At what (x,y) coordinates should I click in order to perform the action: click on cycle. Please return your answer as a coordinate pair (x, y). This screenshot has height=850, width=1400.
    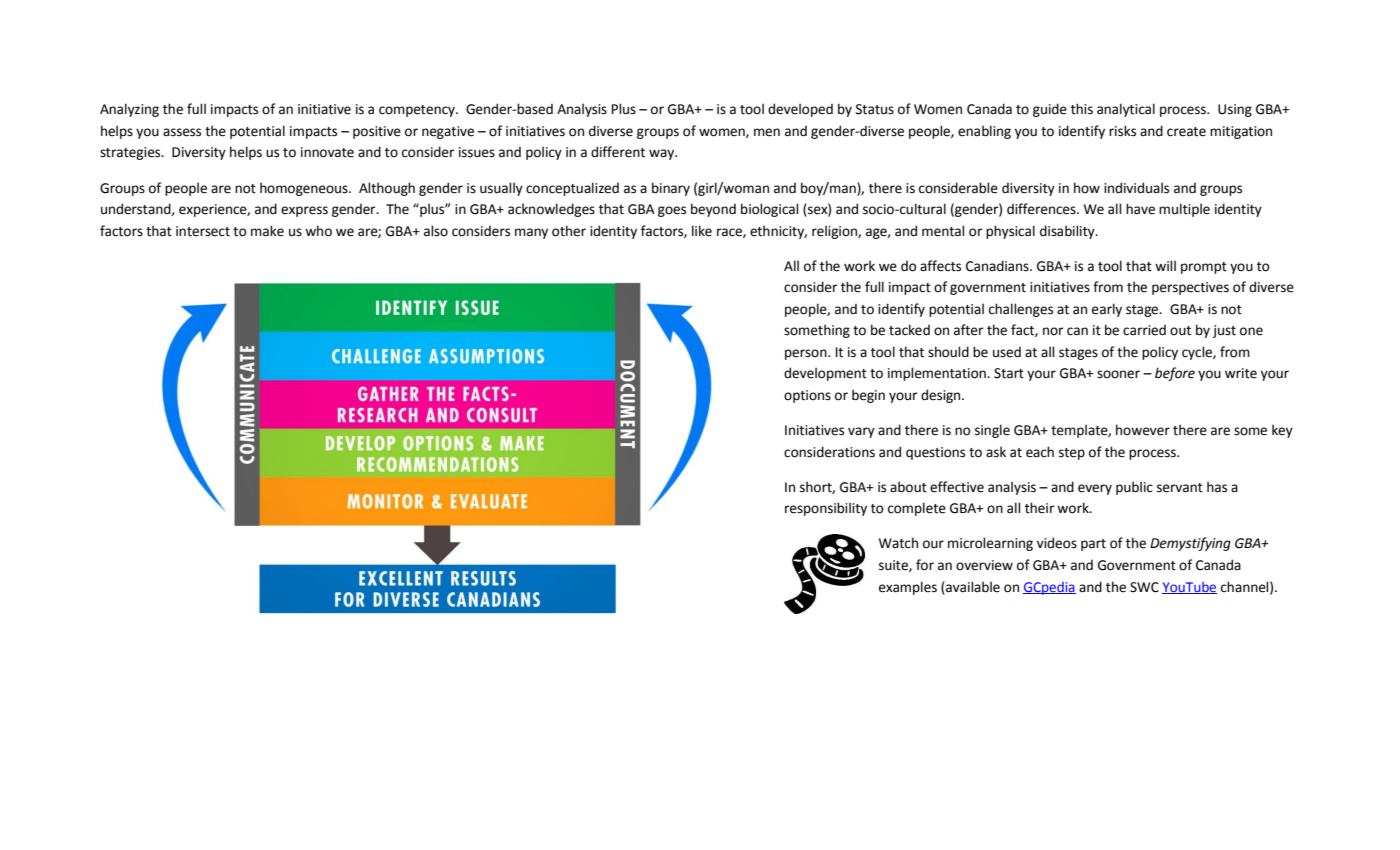
    Looking at the image, I should click on (1198, 353).
